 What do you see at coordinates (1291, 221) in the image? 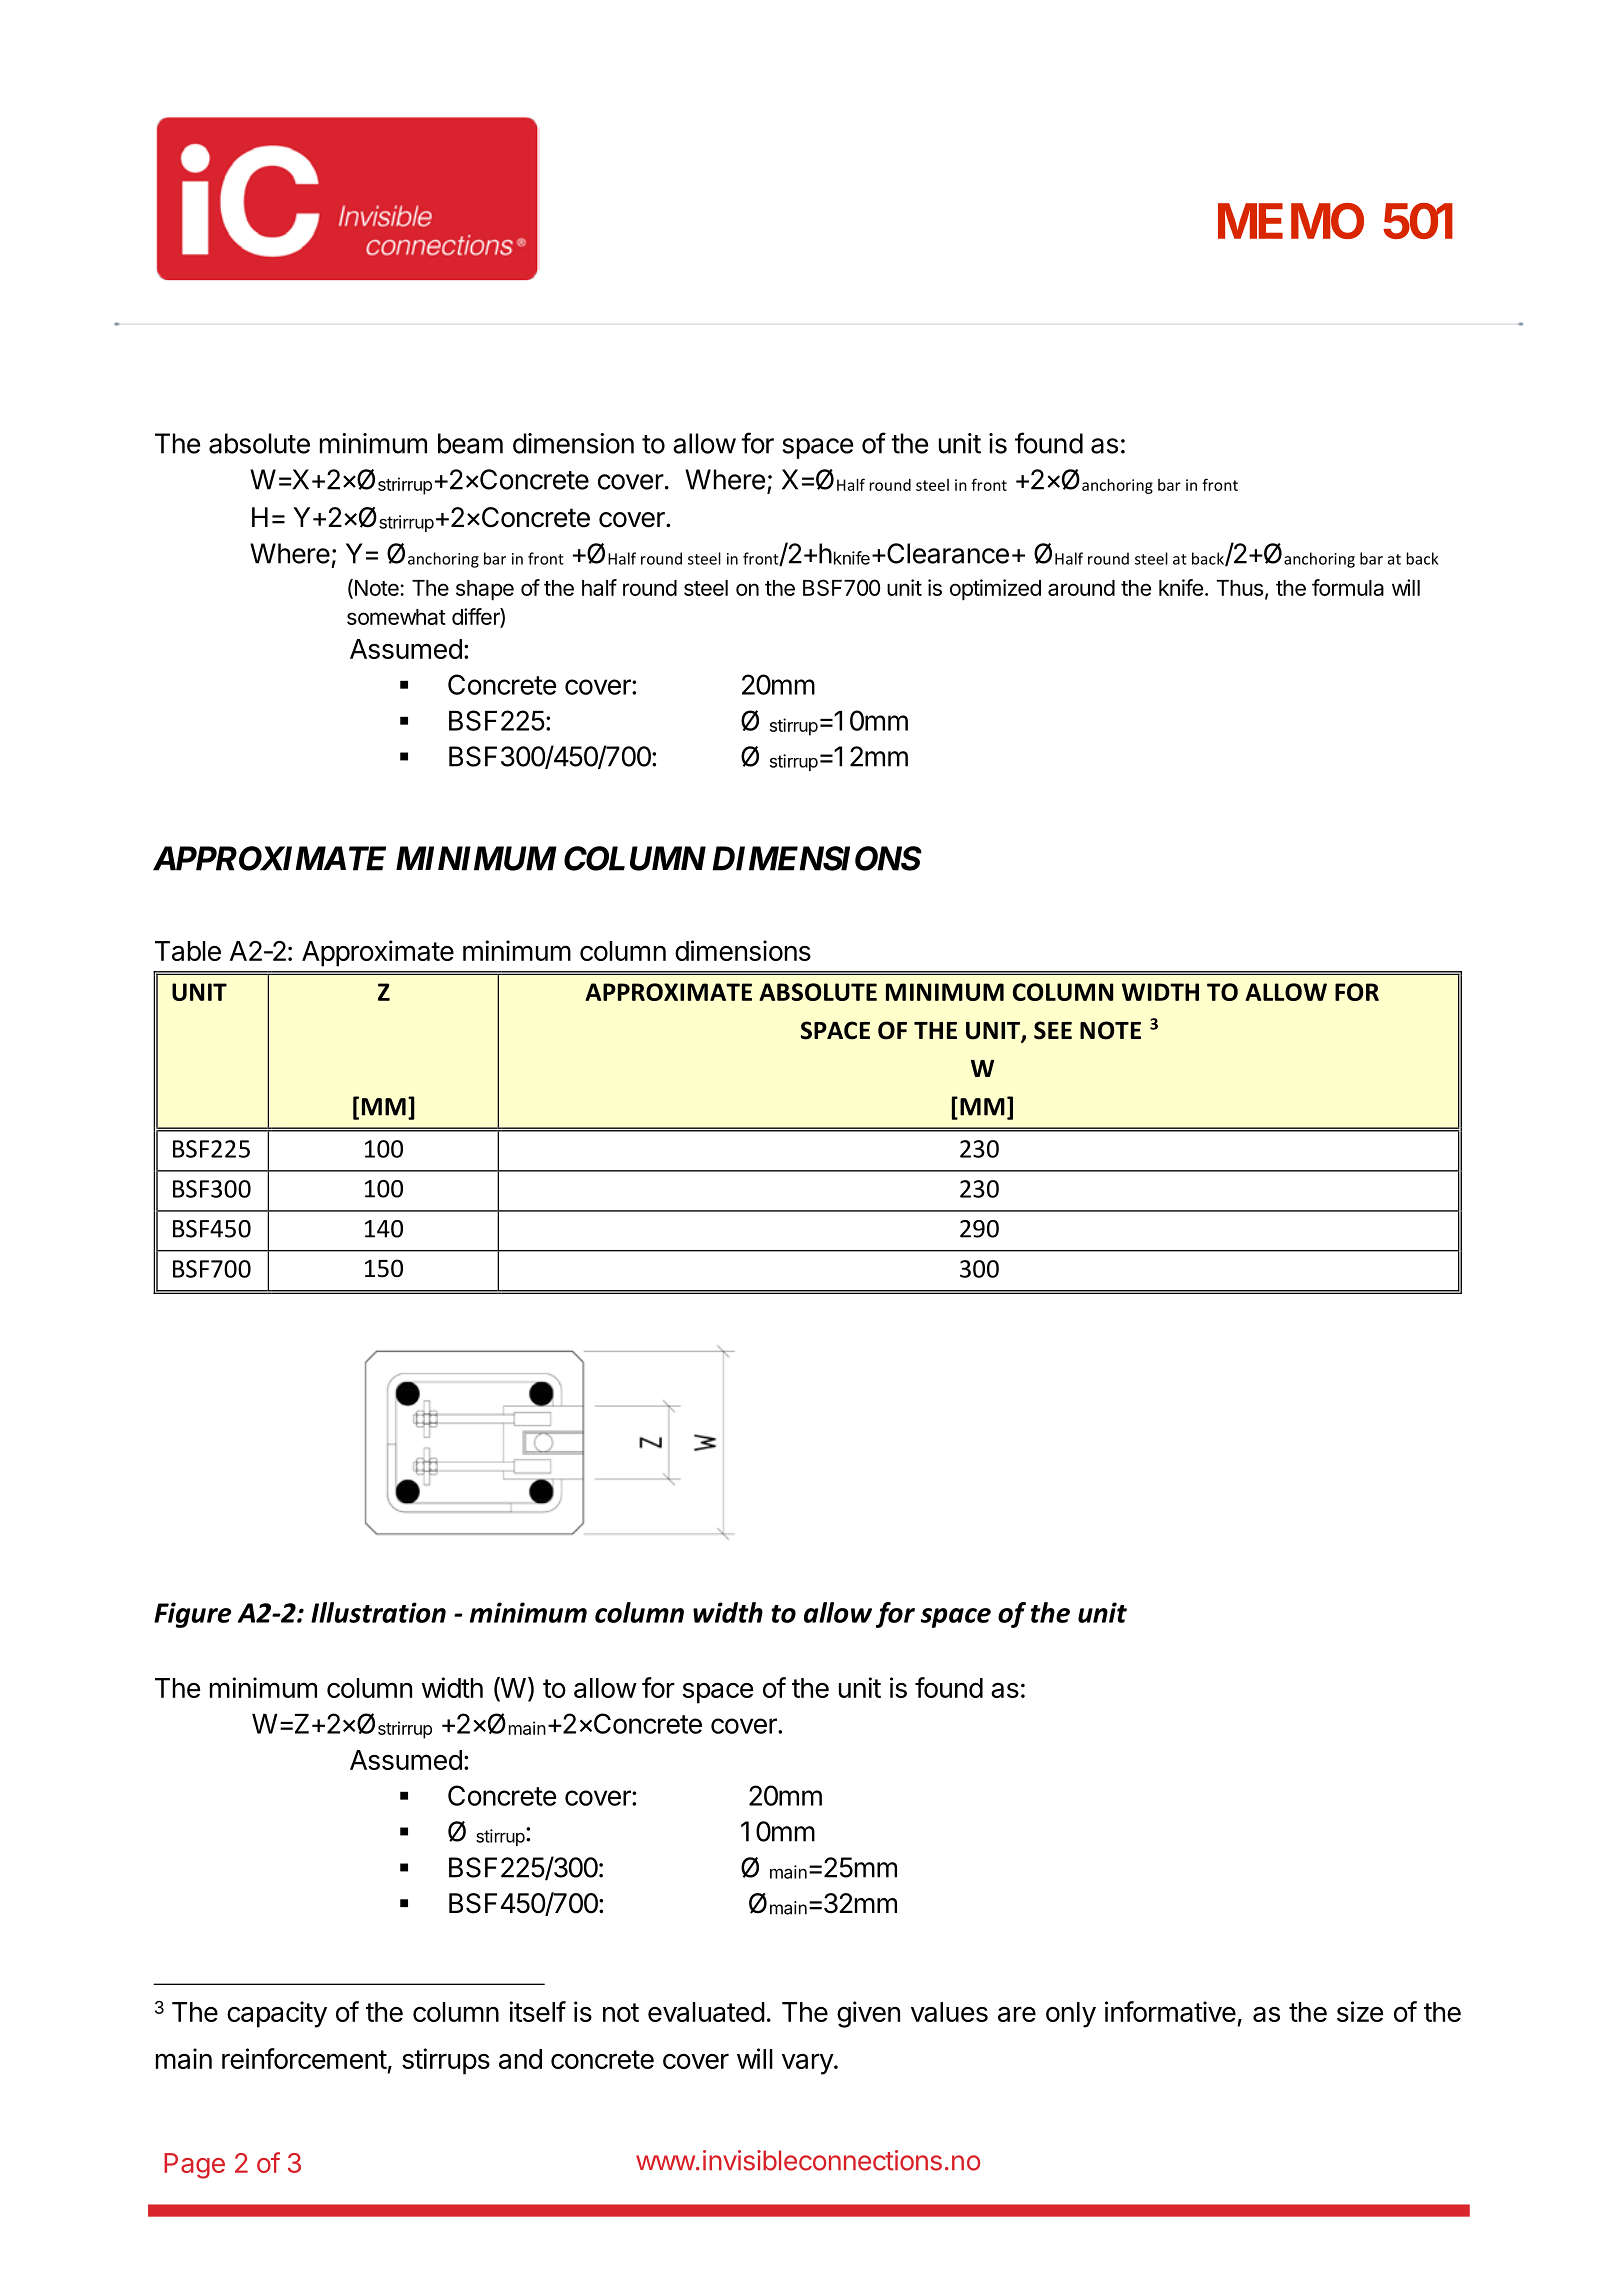
I see `MEMO` at bounding box center [1291, 221].
